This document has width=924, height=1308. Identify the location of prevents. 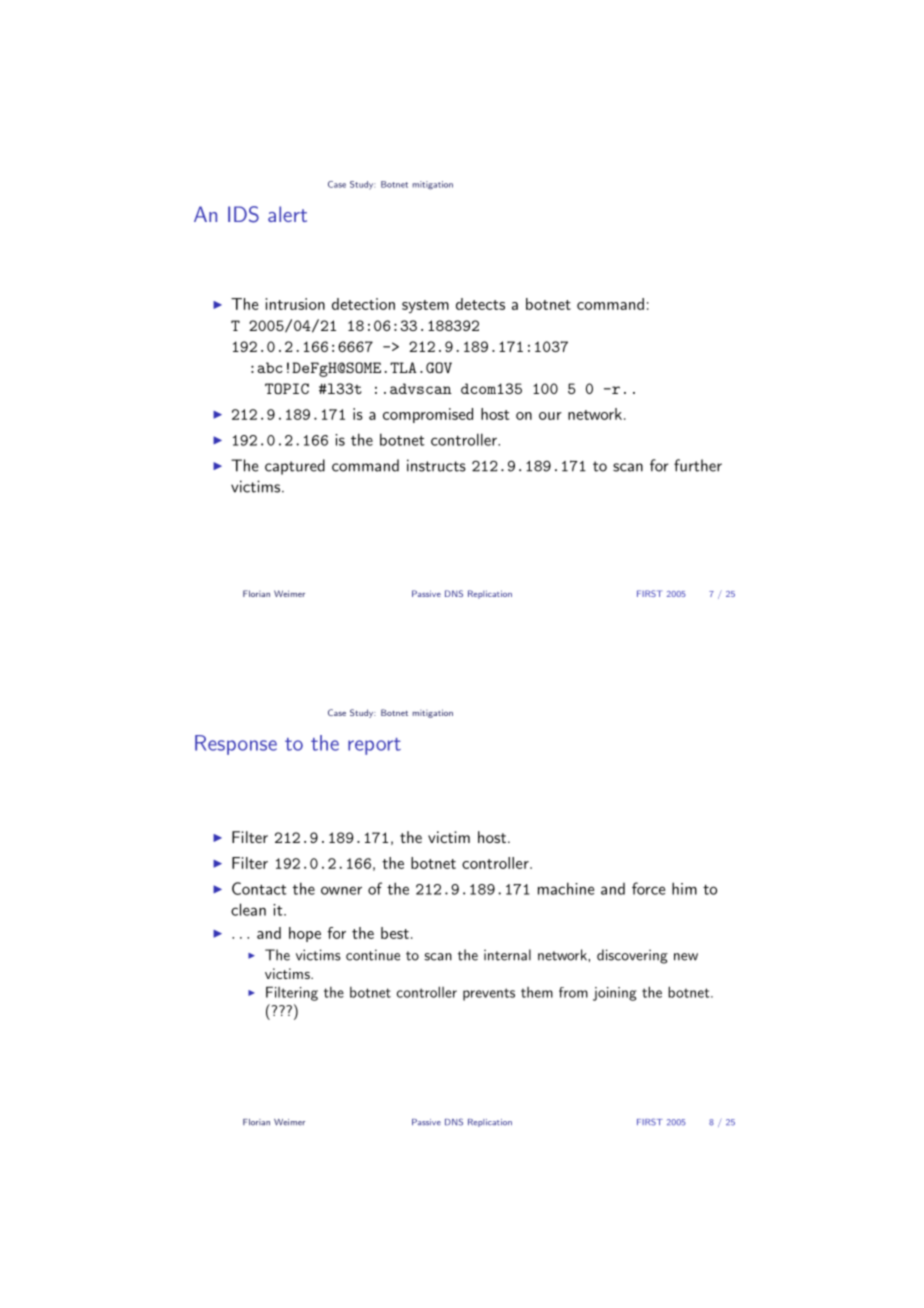
(489, 994).
